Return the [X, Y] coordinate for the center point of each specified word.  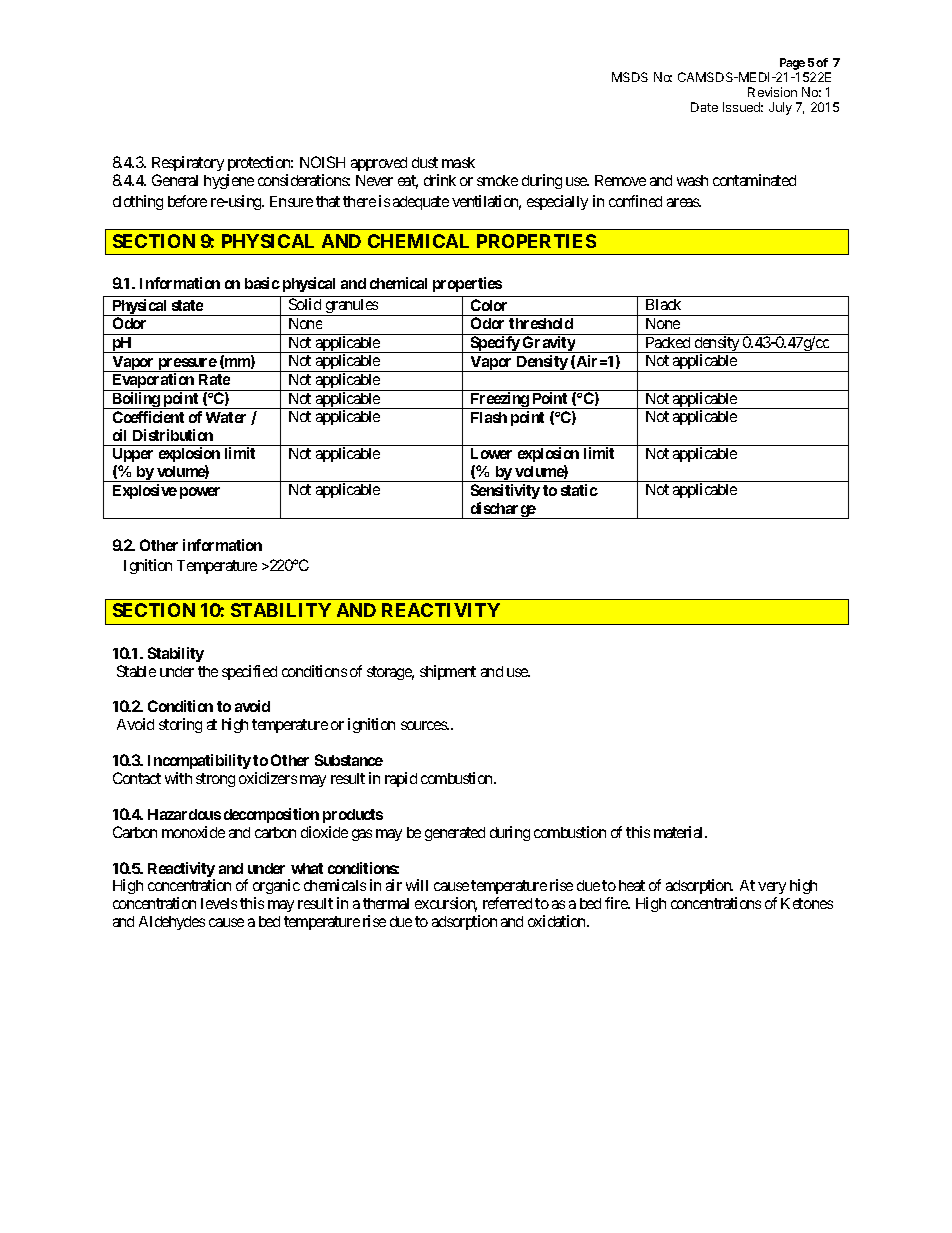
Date [704, 107]
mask [458, 162]
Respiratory [188, 163]
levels [219, 903]
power [200, 493]
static [579, 490]
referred [507, 903]
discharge [502, 510]
